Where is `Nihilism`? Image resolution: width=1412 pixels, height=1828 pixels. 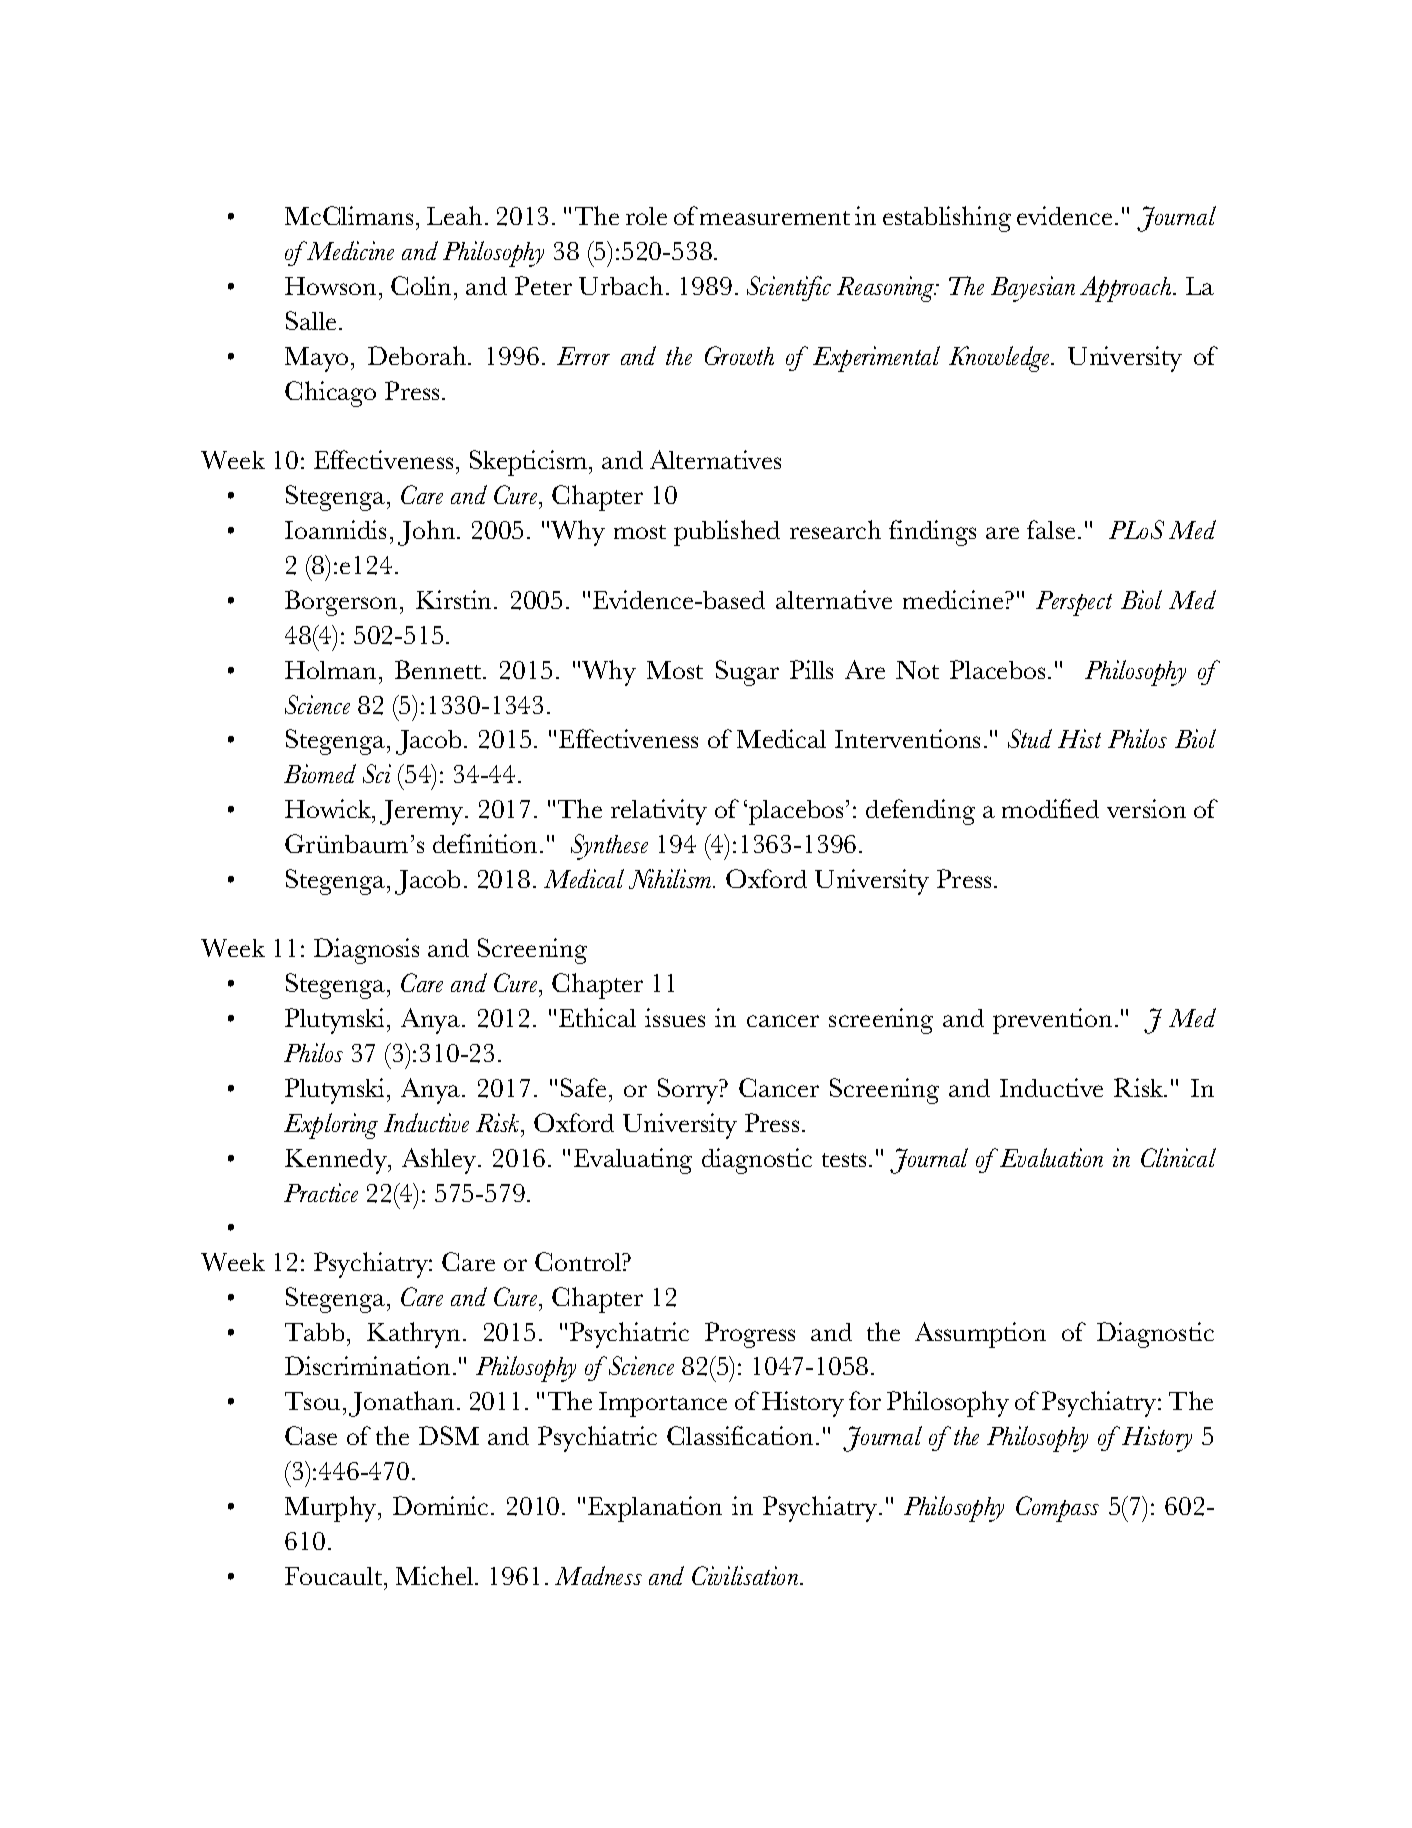 Nihilism is located at coordinates (671, 879).
